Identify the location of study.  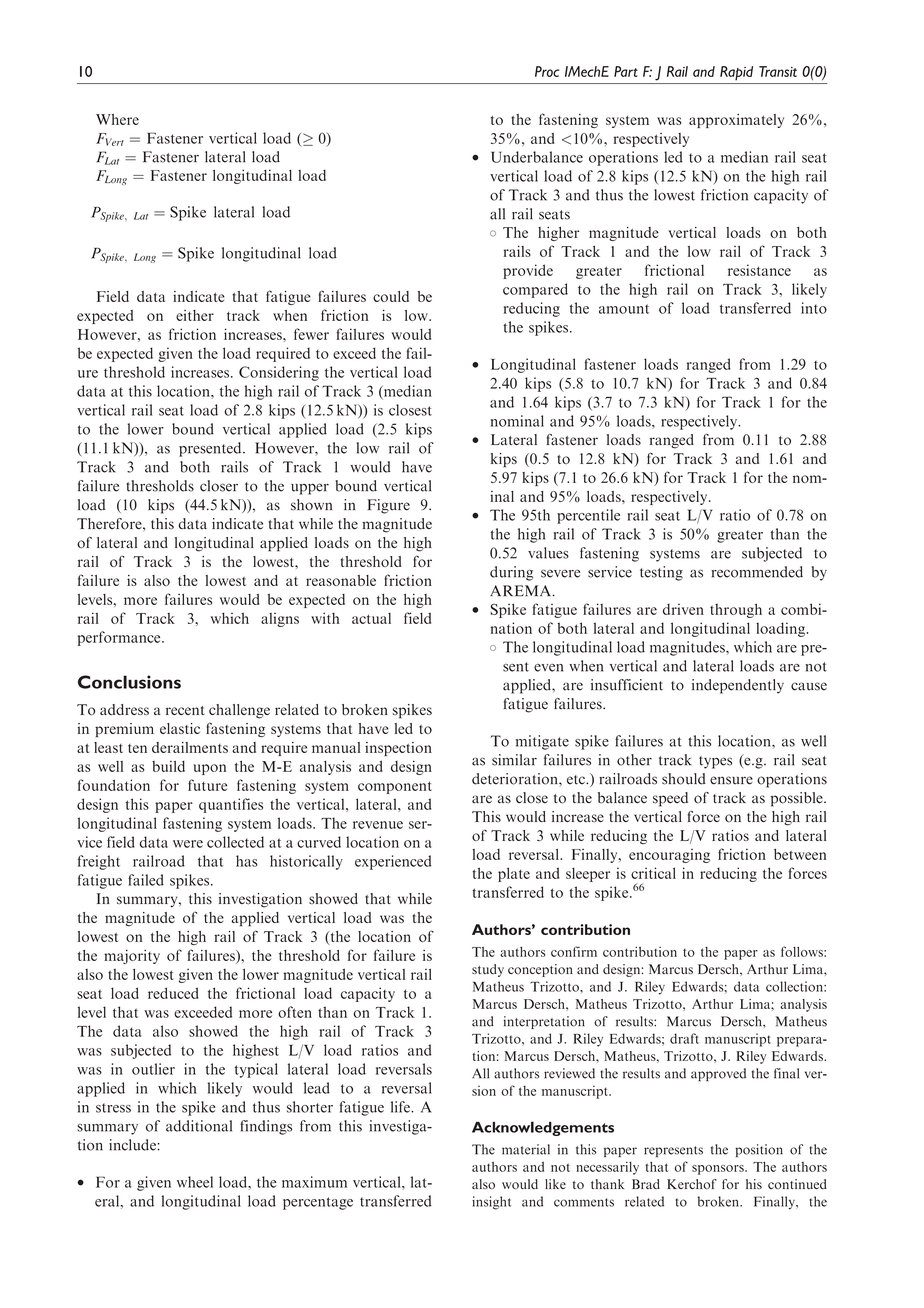
(488, 970).
